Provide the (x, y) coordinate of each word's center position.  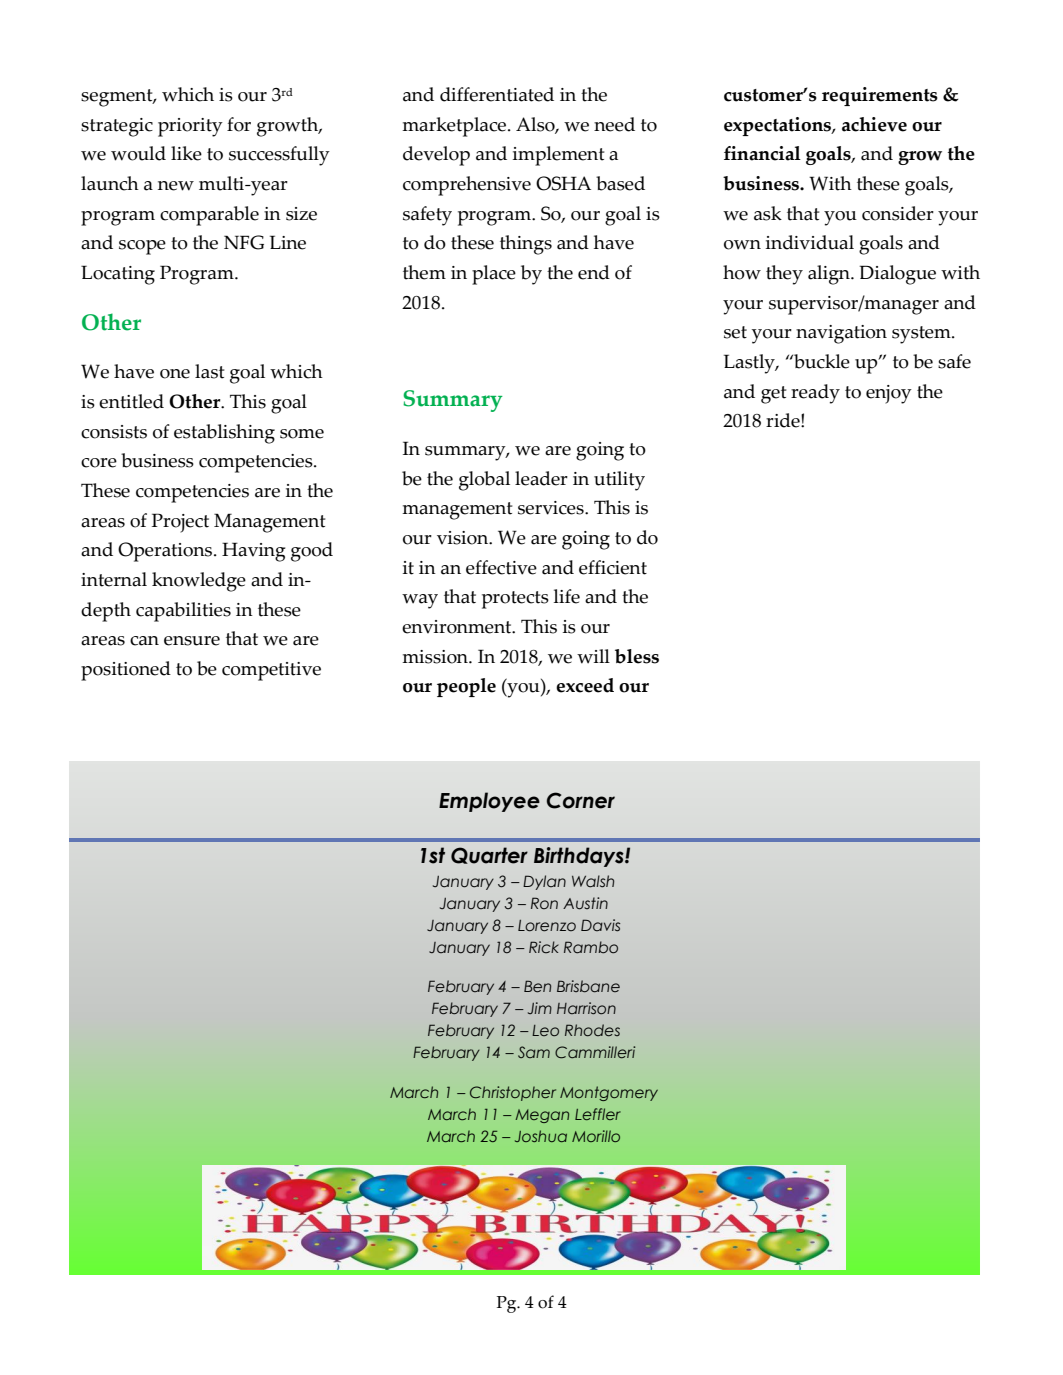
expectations (778, 126)
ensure (192, 641)
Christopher (513, 1093)
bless (637, 656)
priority (190, 127)
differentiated (497, 94)
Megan (542, 1116)
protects (515, 600)
